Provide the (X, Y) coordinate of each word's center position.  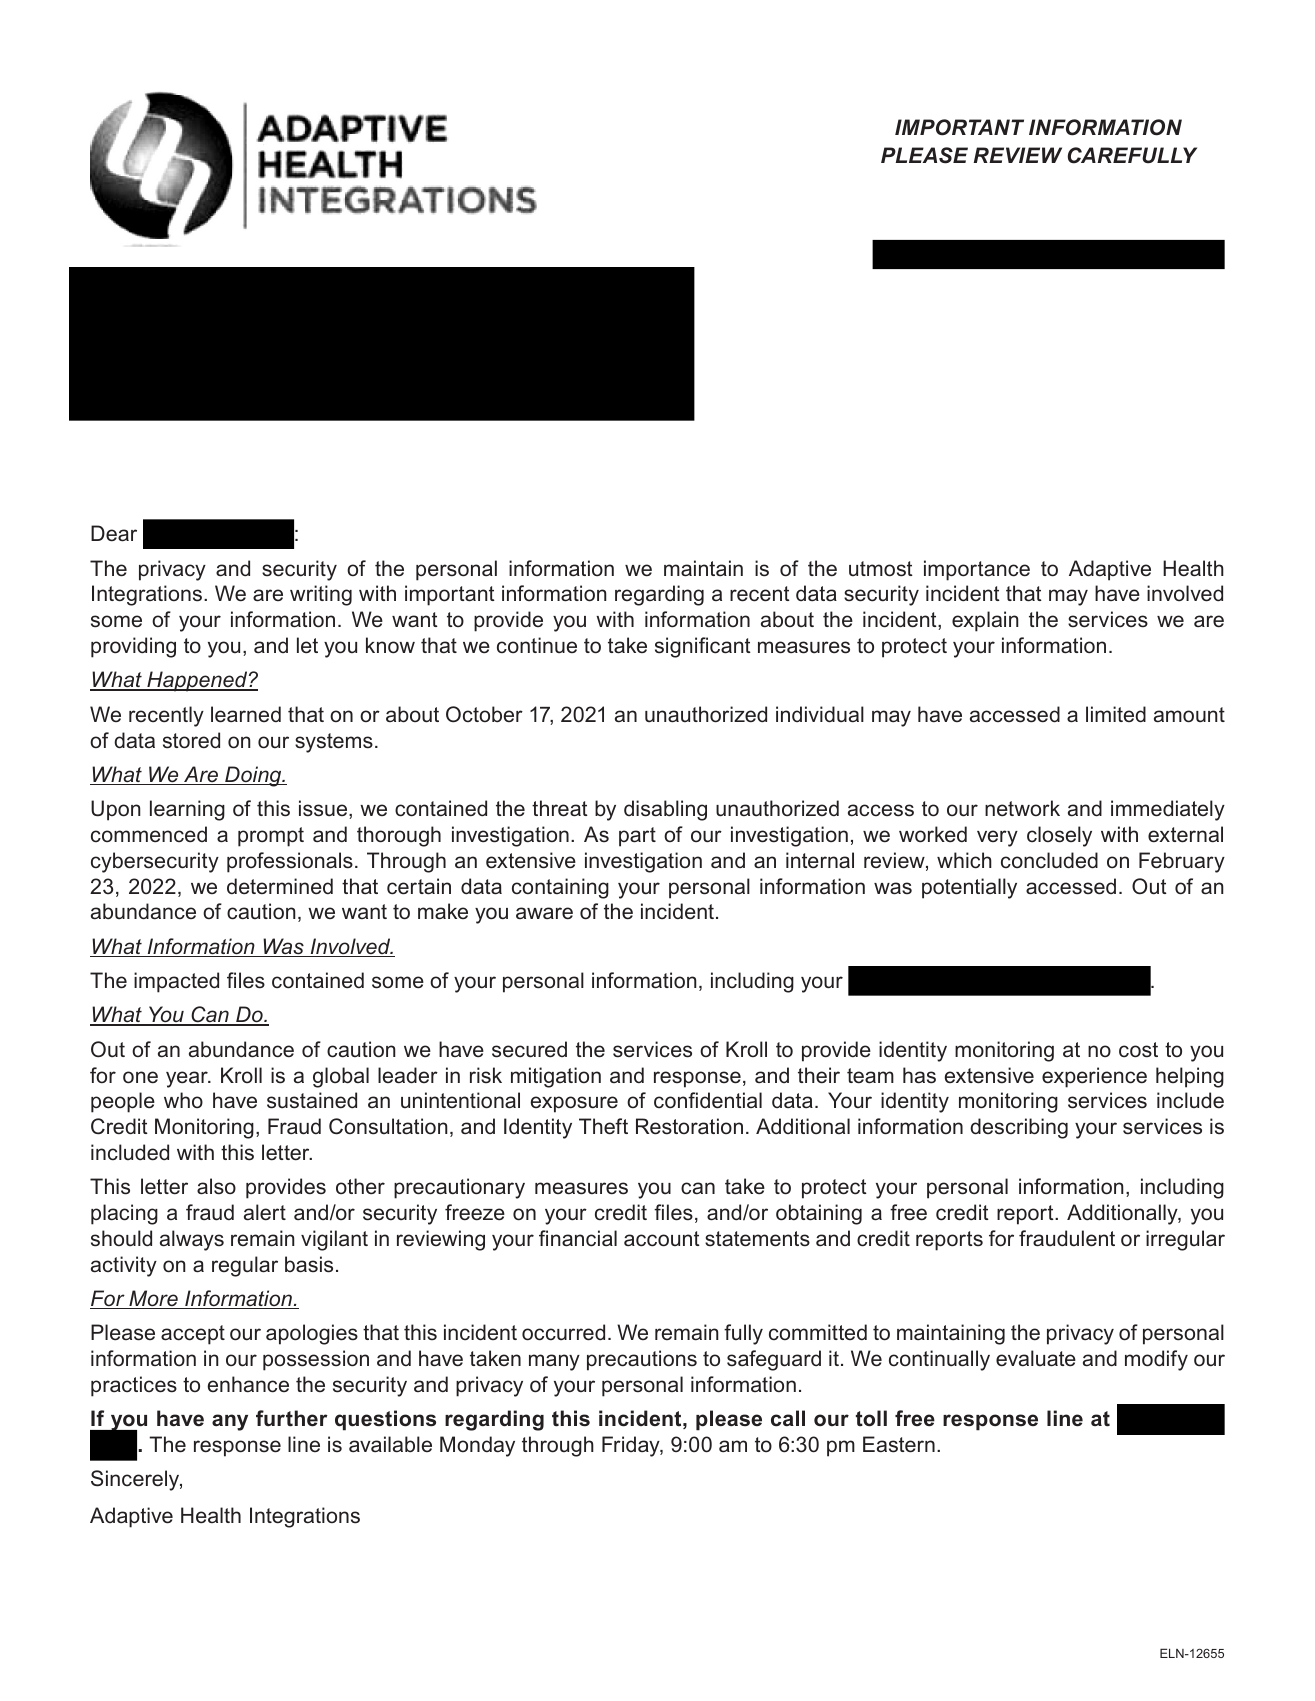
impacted (176, 982)
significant (703, 647)
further (292, 1418)
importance (977, 570)
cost (1138, 1050)
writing (321, 595)
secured (529, 1049)
